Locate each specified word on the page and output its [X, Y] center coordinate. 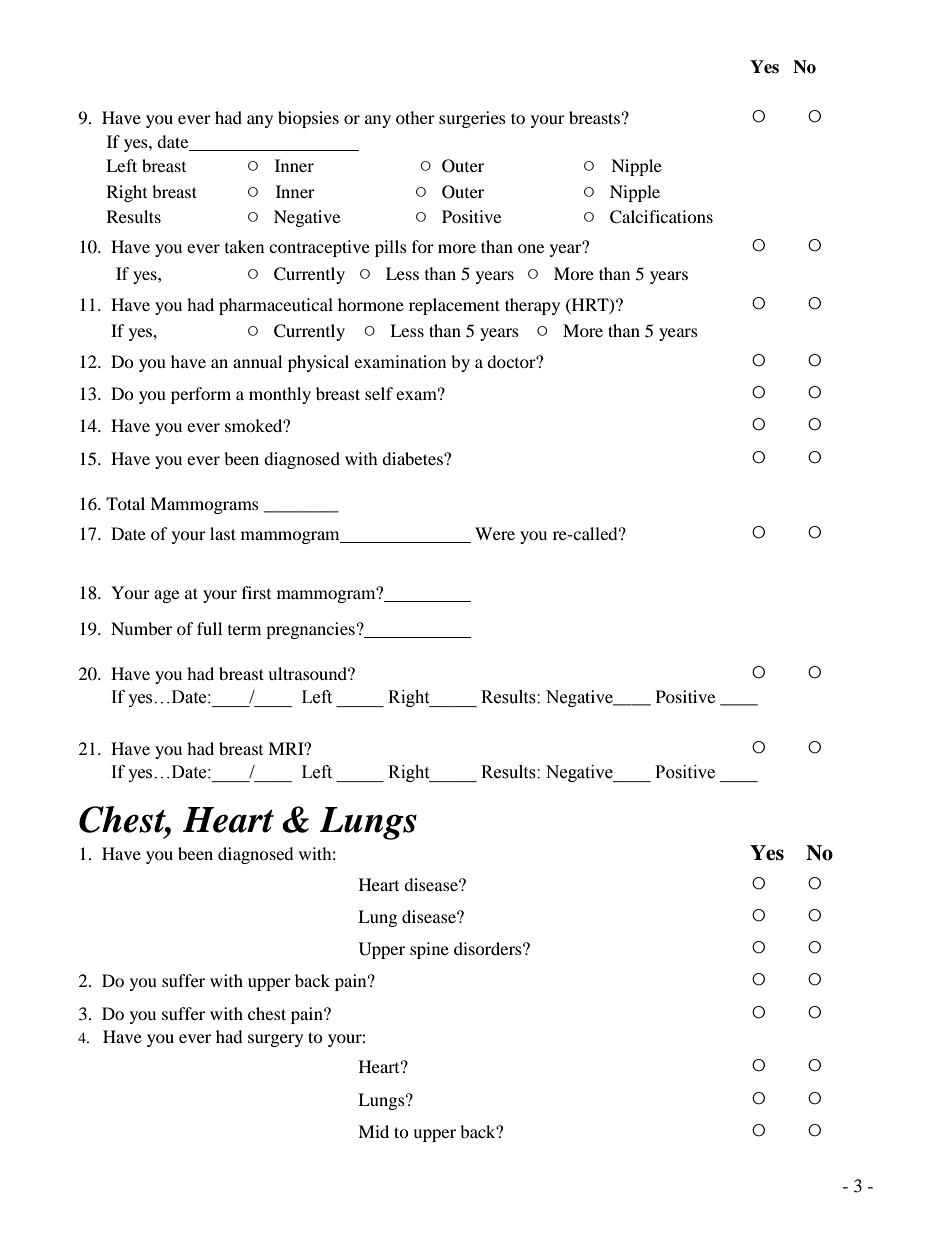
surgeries [472, 119]
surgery [275, 1040]
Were [495, 533]
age [166, 596]
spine [429, 950]
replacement [454, 306]
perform [201, 395]
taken [244, 246]
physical [318, 363]
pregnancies [310, 630]
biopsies [308, 119]
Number [141, 628]
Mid [373, 1131]
